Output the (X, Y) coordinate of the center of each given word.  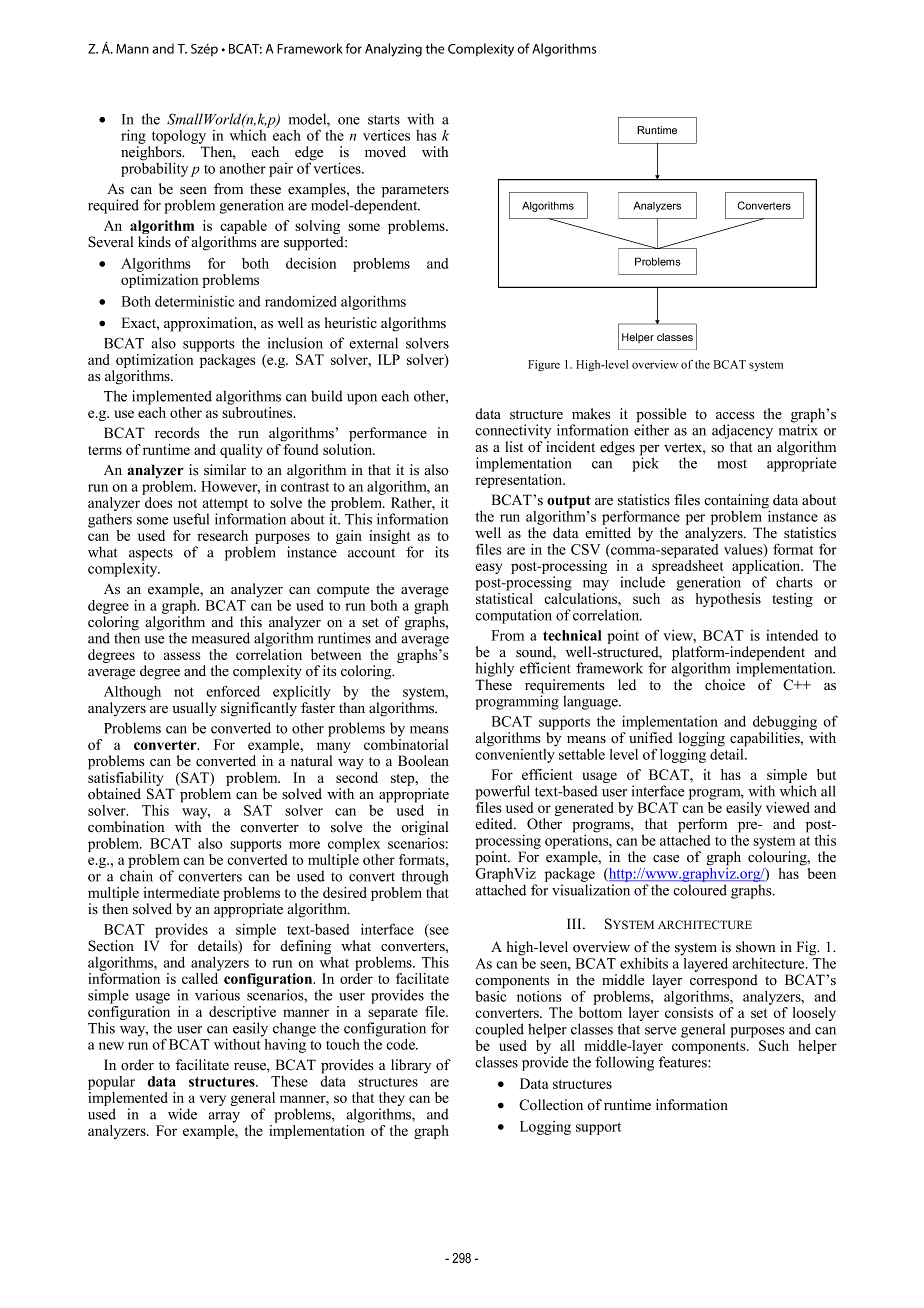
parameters (415, 192)
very (213, 1100)
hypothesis (728, 600)
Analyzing (393, 50)
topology (179, 138)
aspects (151, 554)
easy (488, 568)
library (411, 1066)
